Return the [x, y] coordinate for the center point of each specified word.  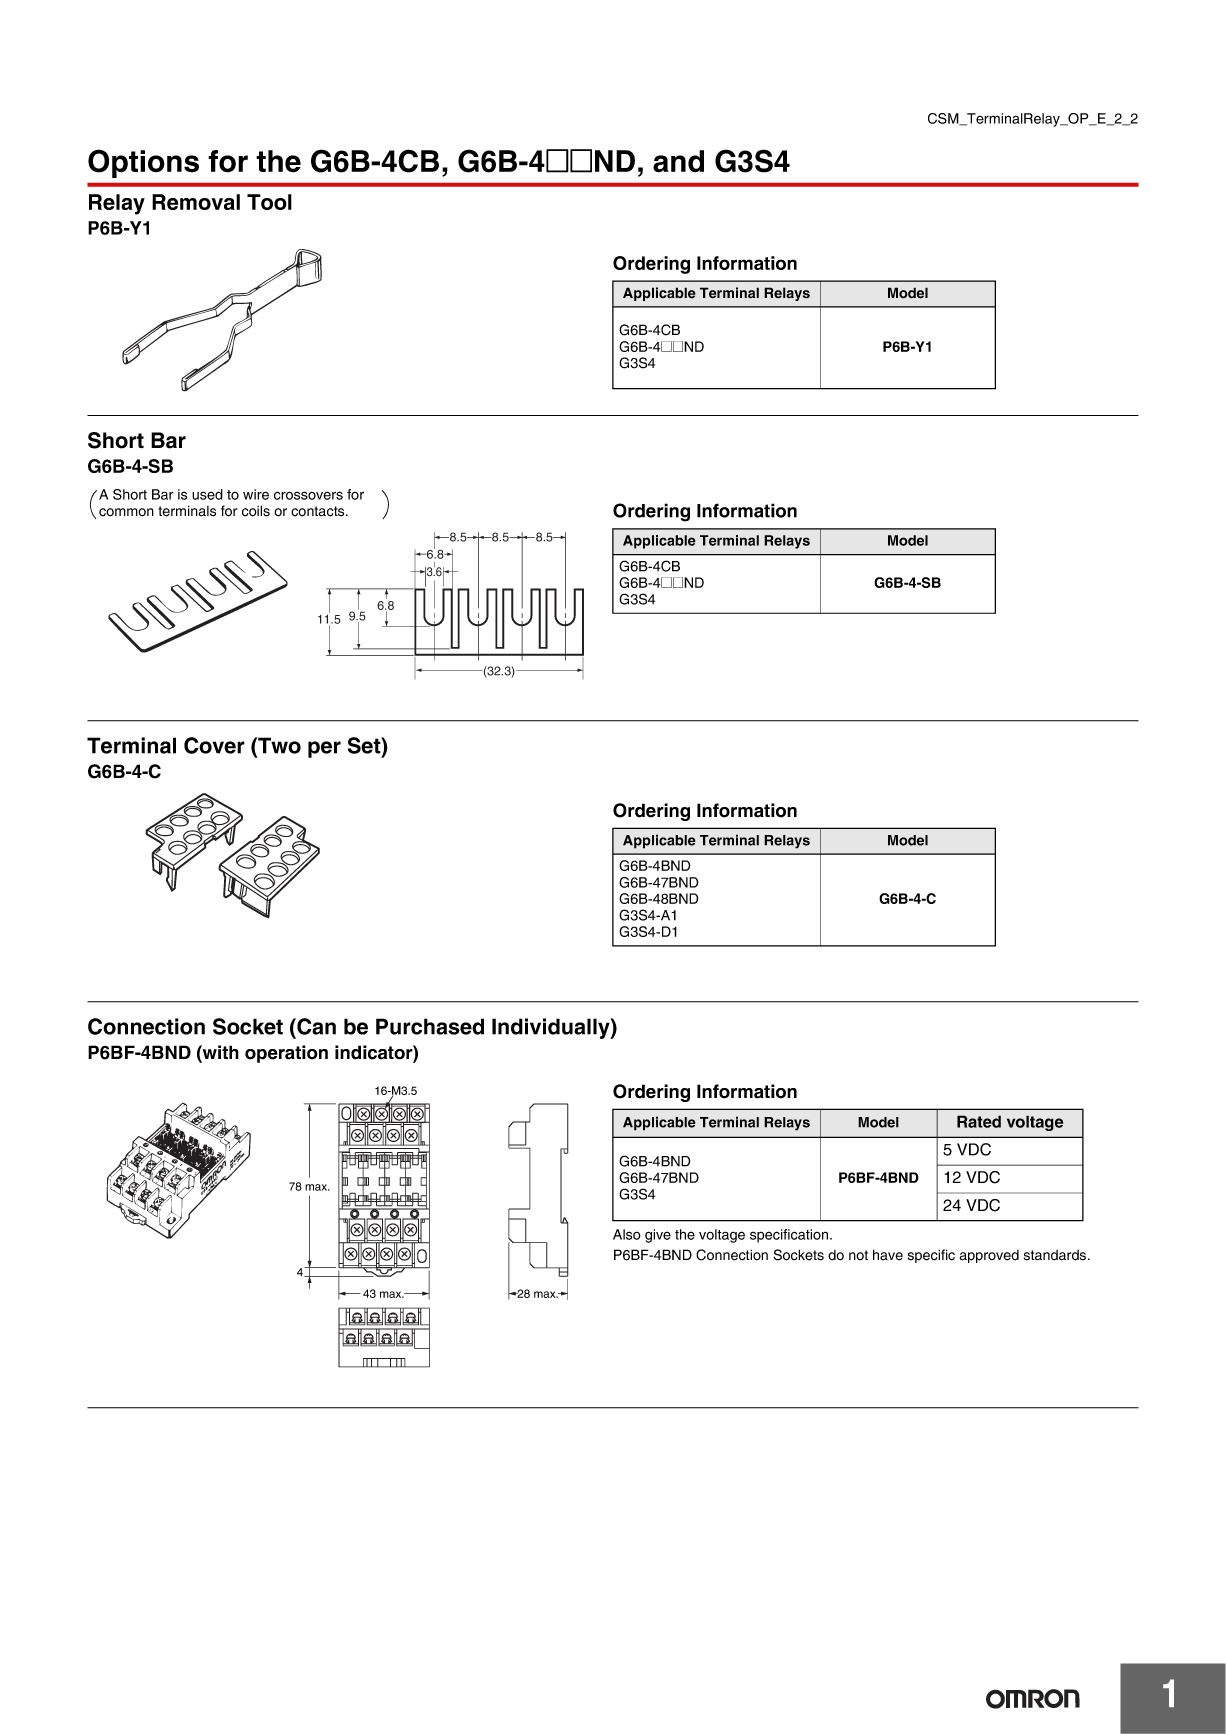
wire [256, 494]
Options [143, 163]
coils [256, 511]
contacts [319, 511]
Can [315, 1026]
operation [286, 1054]
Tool [269, 202]
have [888, 1255]
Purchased [430, 1026]
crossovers [308, 495]
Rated [979, 1121]
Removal [196, 202]
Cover [214, 745]
